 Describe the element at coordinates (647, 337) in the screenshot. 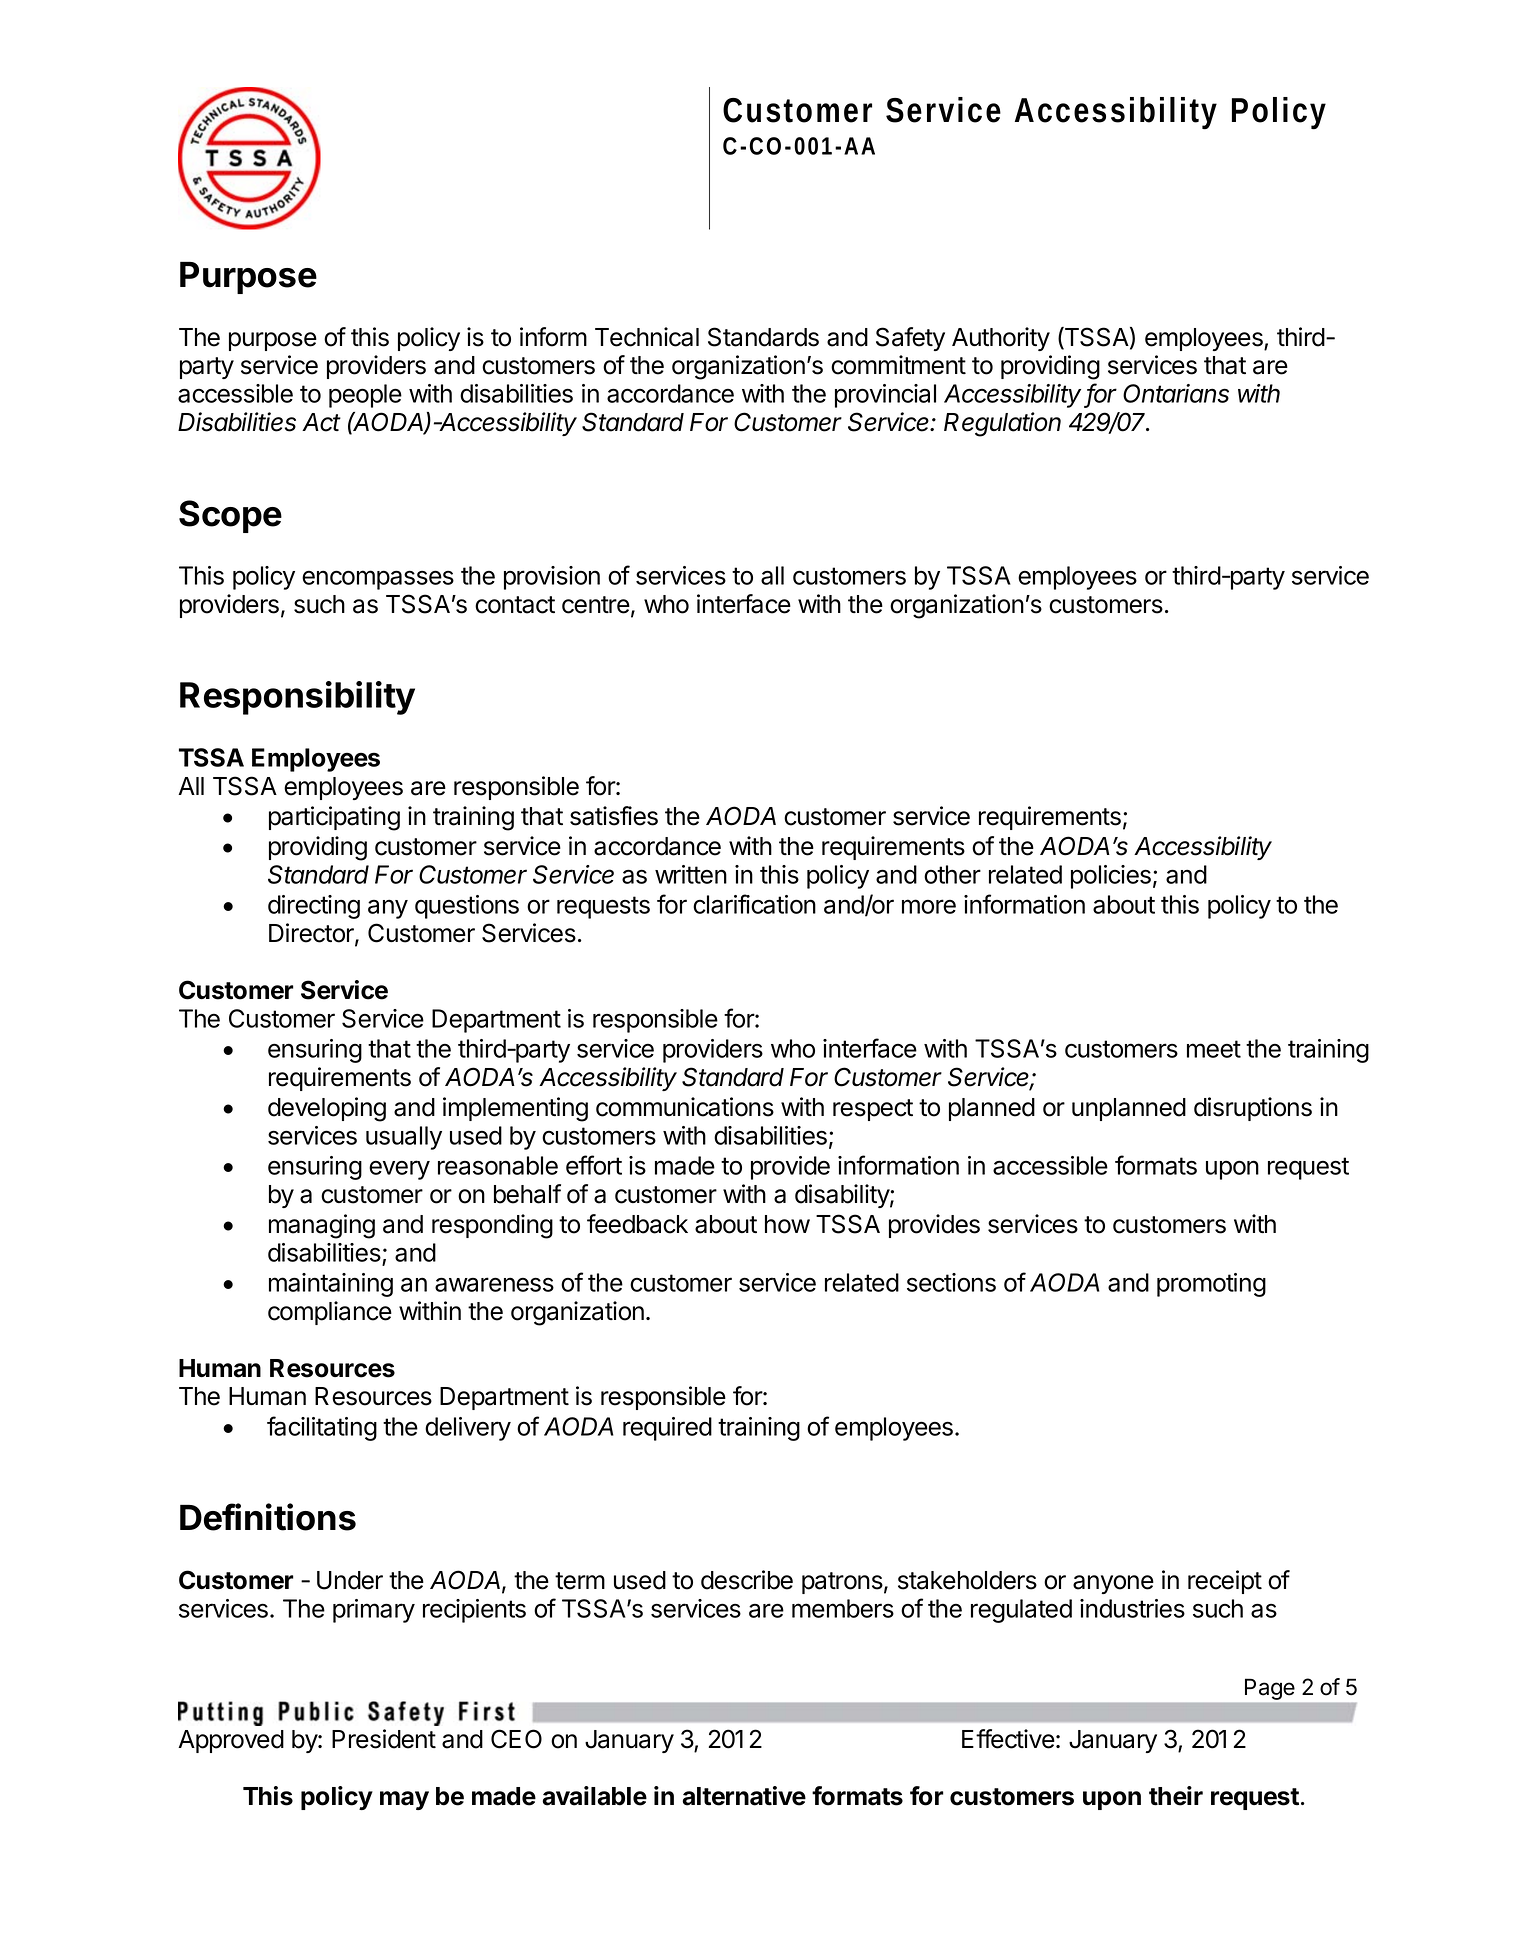

I see `Technical` at that location.
